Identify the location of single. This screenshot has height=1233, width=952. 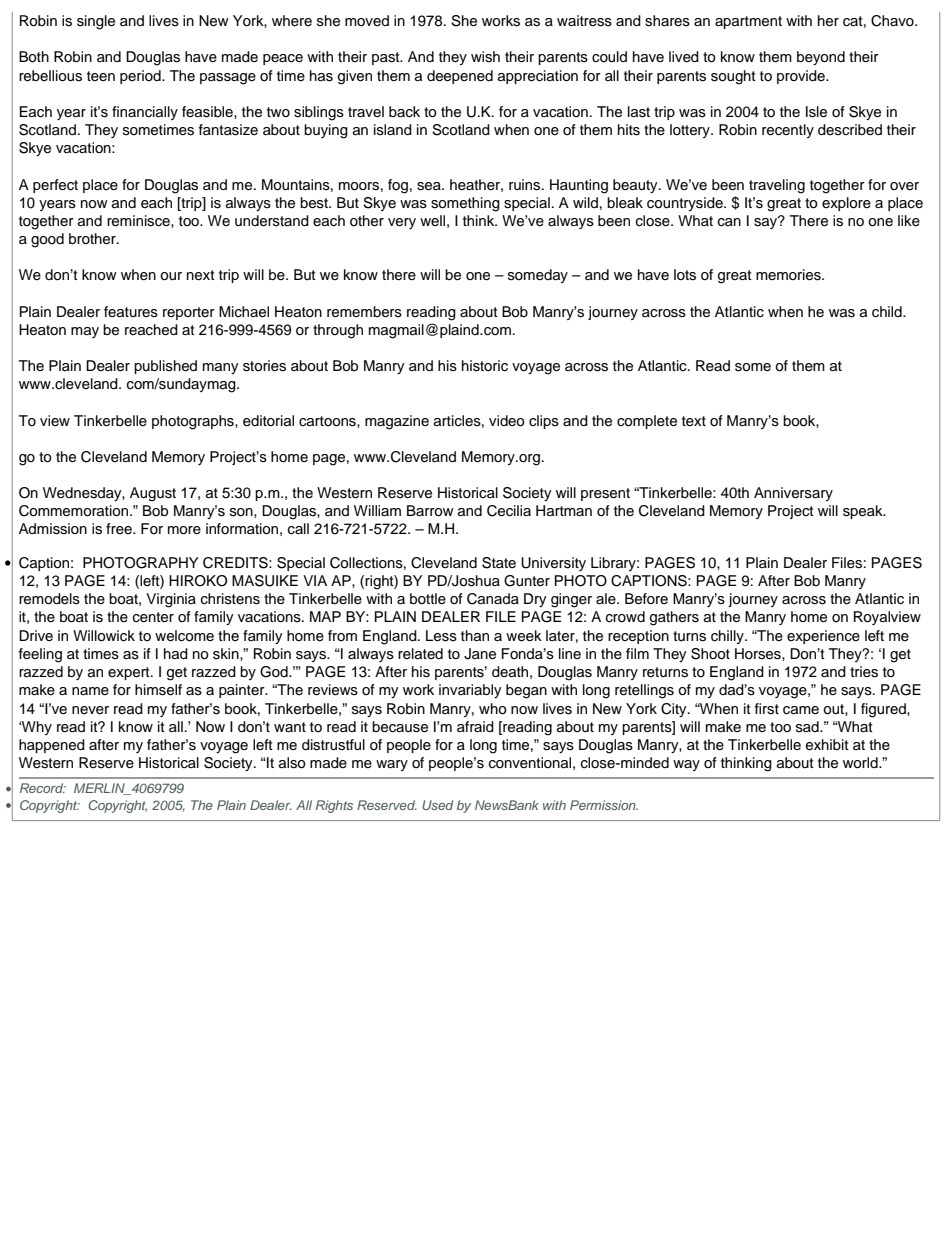
(96, 22).
